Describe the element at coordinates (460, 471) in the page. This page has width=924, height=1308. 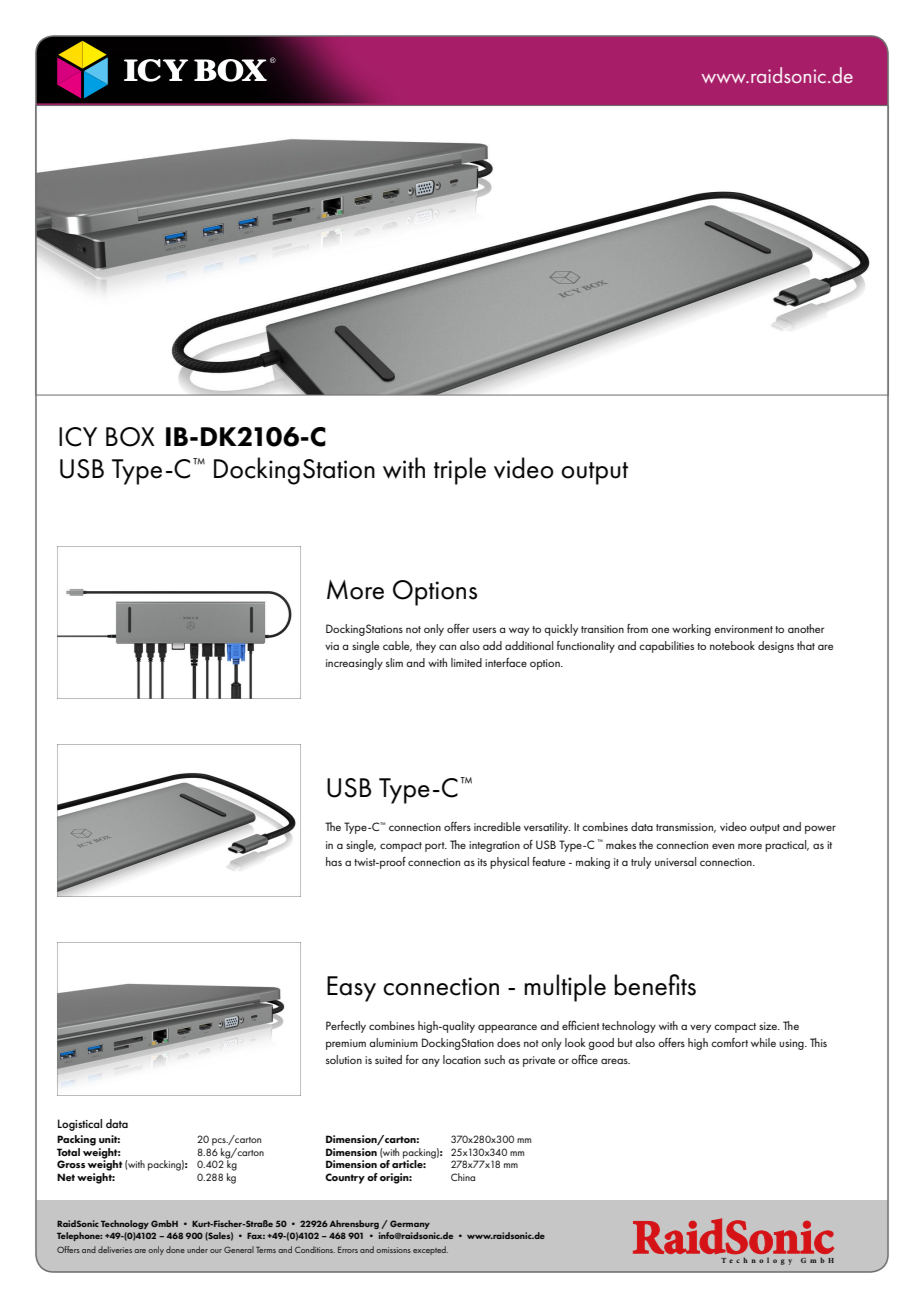
I see `triple` at that location.
